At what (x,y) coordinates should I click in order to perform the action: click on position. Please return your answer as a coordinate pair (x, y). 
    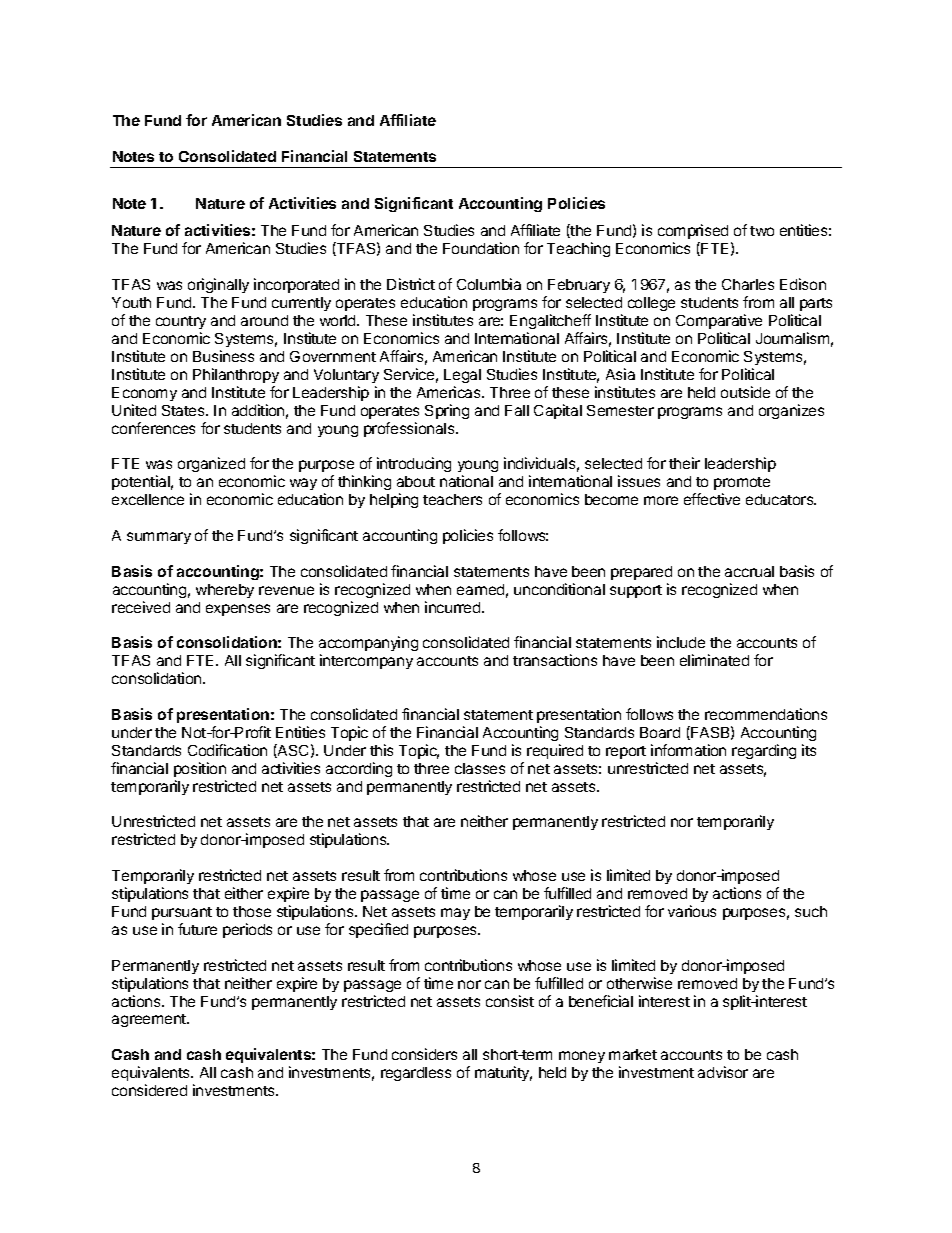
    Looking at the image, I should click on (200, 769).
